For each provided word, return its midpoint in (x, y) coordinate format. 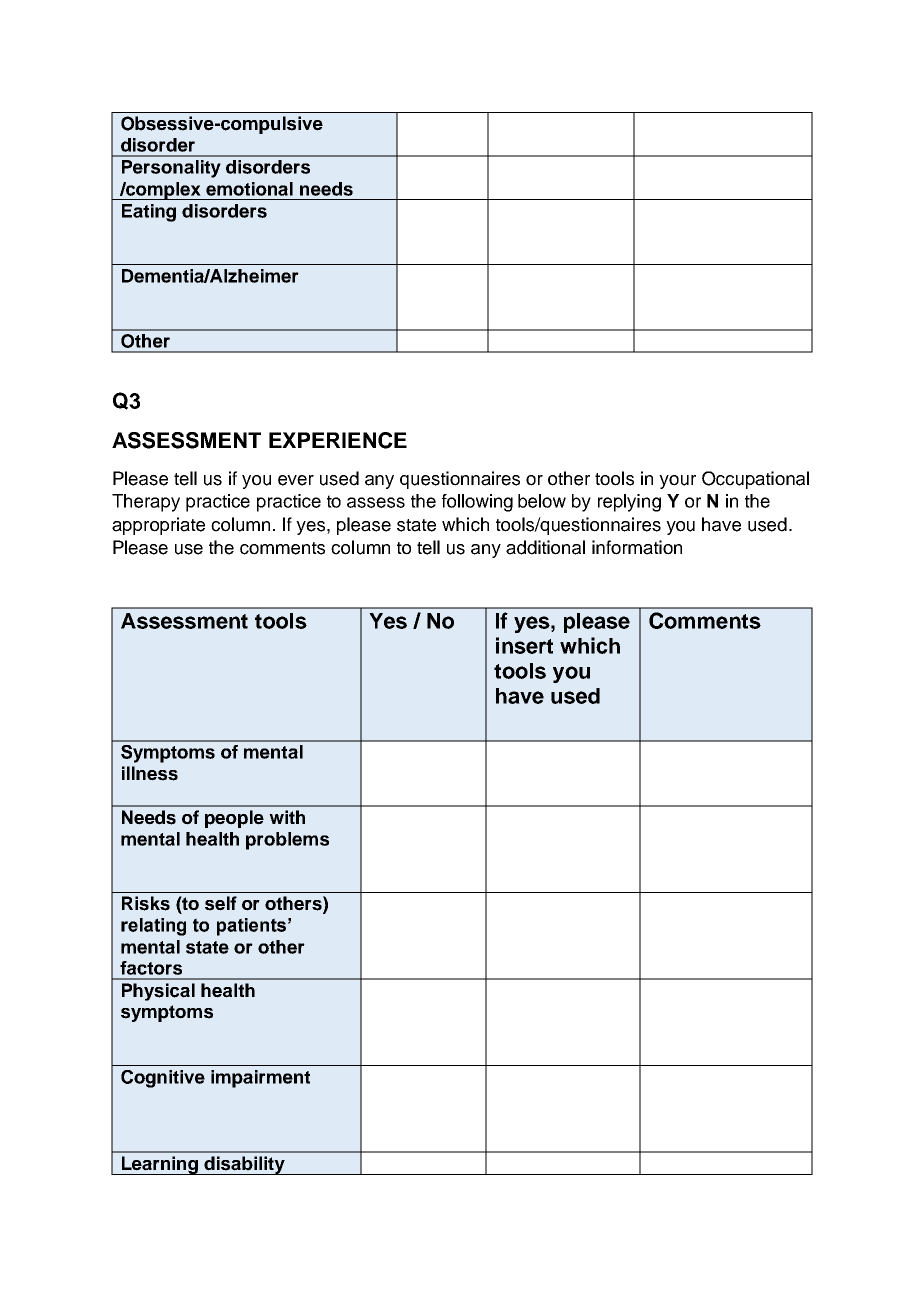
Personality (171, 169)
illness (150, 773)
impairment (260, 1079)
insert (524, 645)
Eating (149, 213)
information (637, 547)
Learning (160, 1165)
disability (244, 1165)
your (677, 482)
